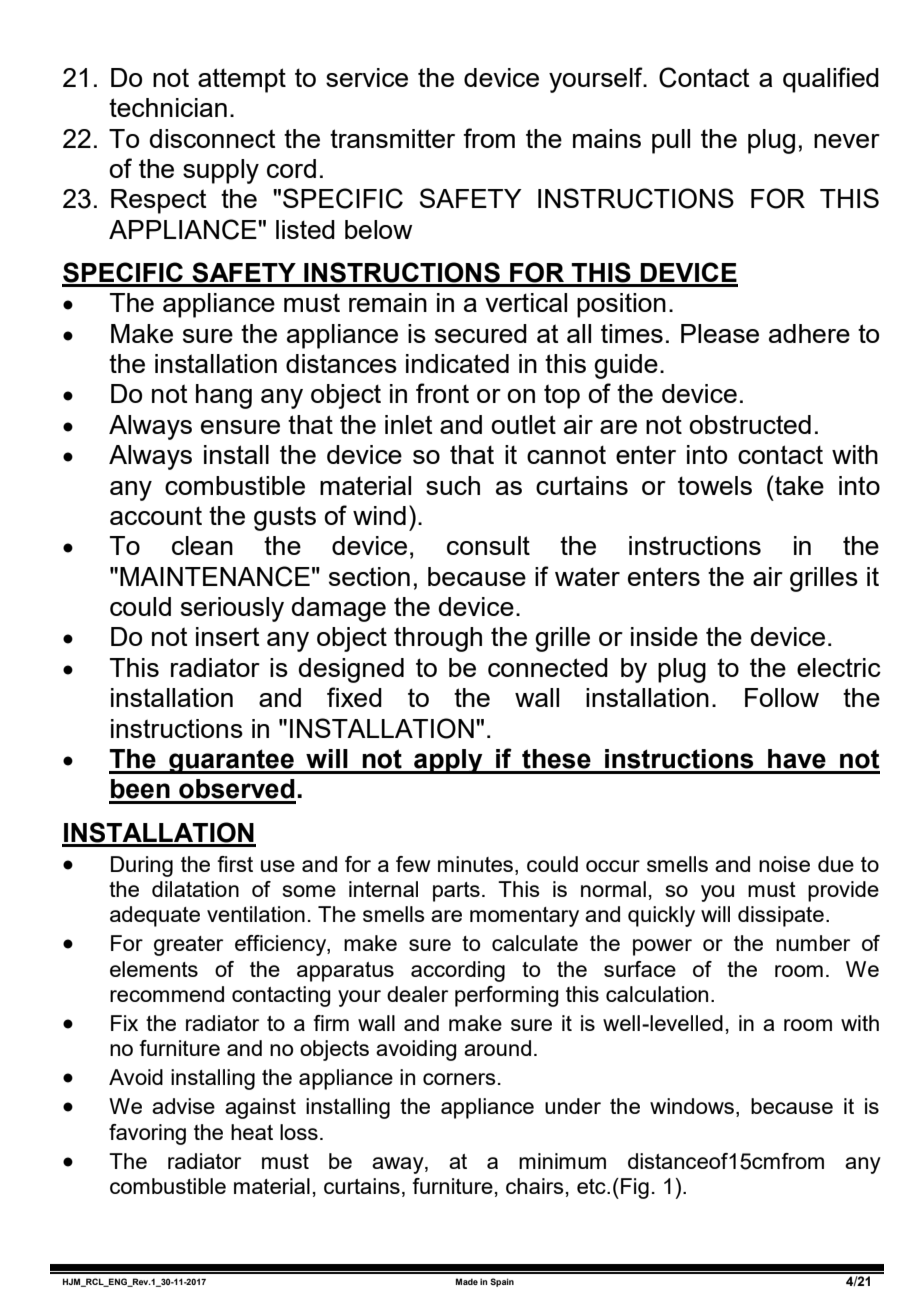  What do you see at coordinates (477, 864) in the image?
I see `minutes` at bounding box center [477, 864].
